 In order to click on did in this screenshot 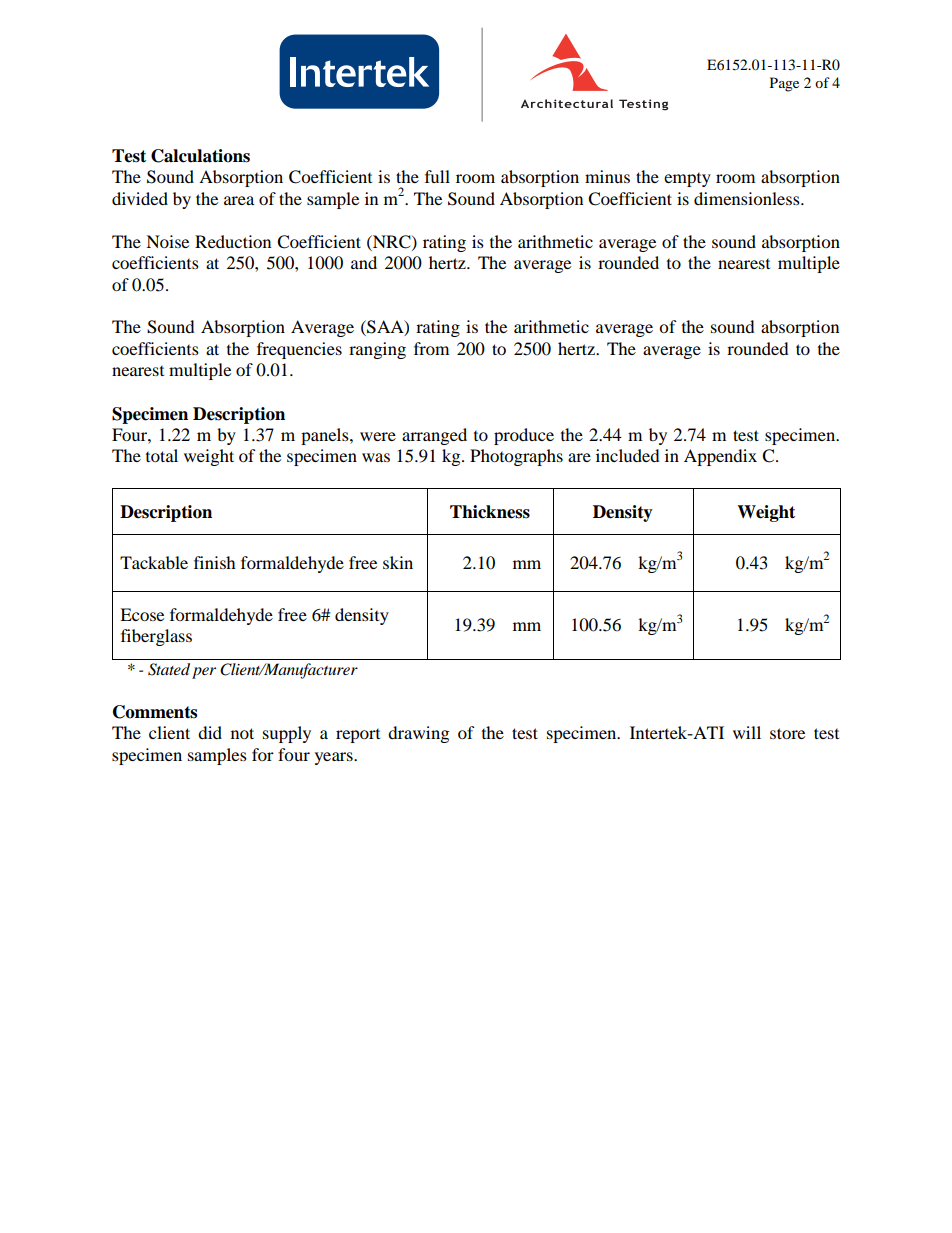, I will do `click(210, 732)`.
